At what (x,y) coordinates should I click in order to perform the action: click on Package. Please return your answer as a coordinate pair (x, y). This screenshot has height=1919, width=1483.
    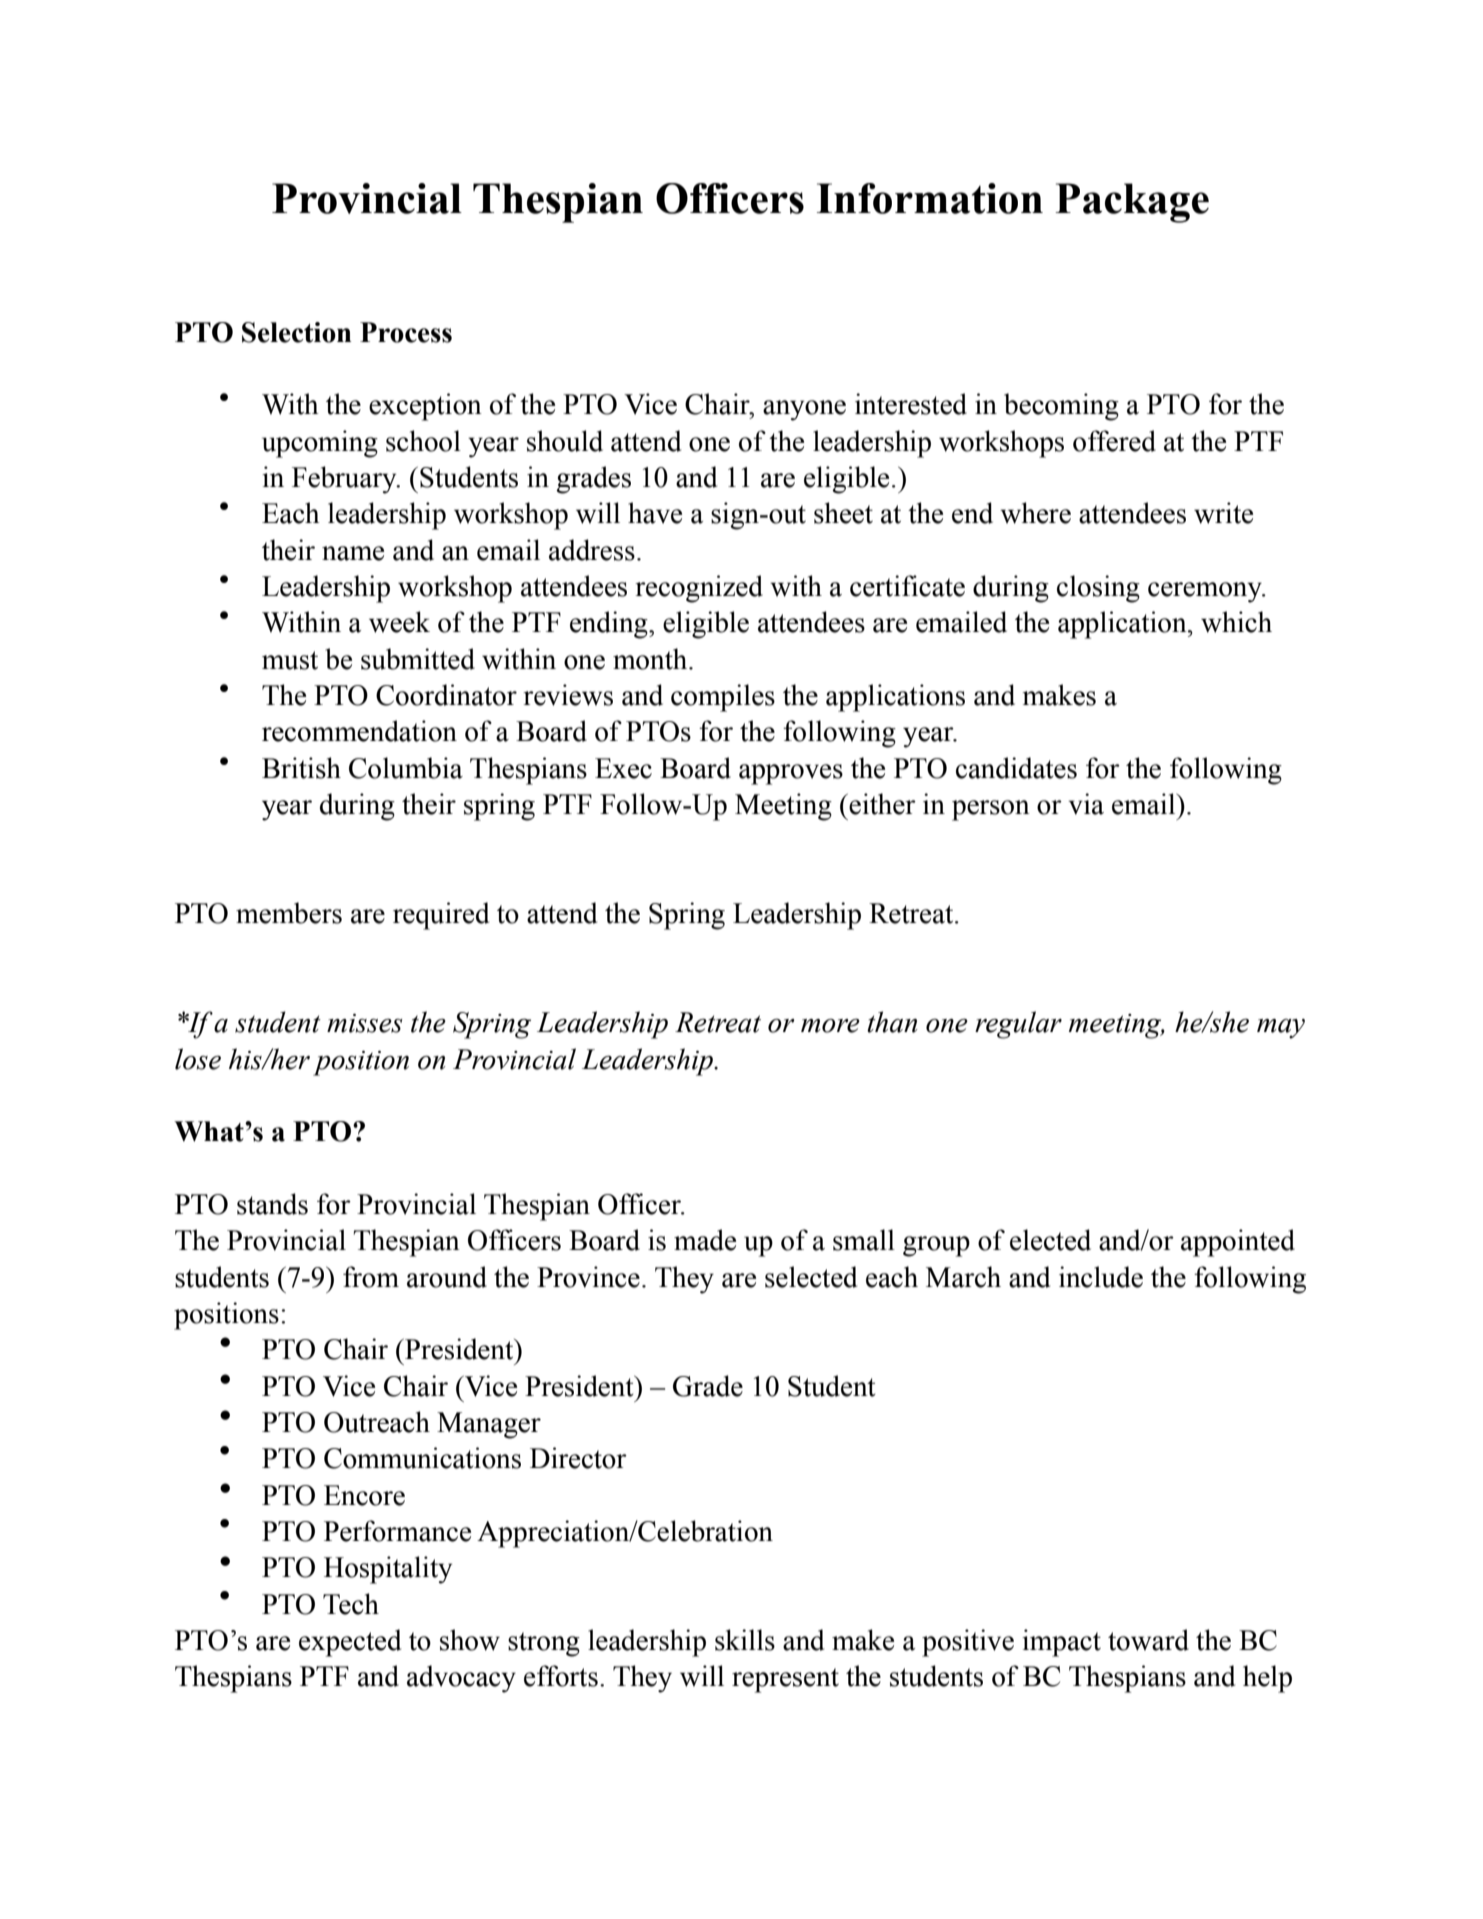
    Looking at the image, I should click on (1132, 203).
